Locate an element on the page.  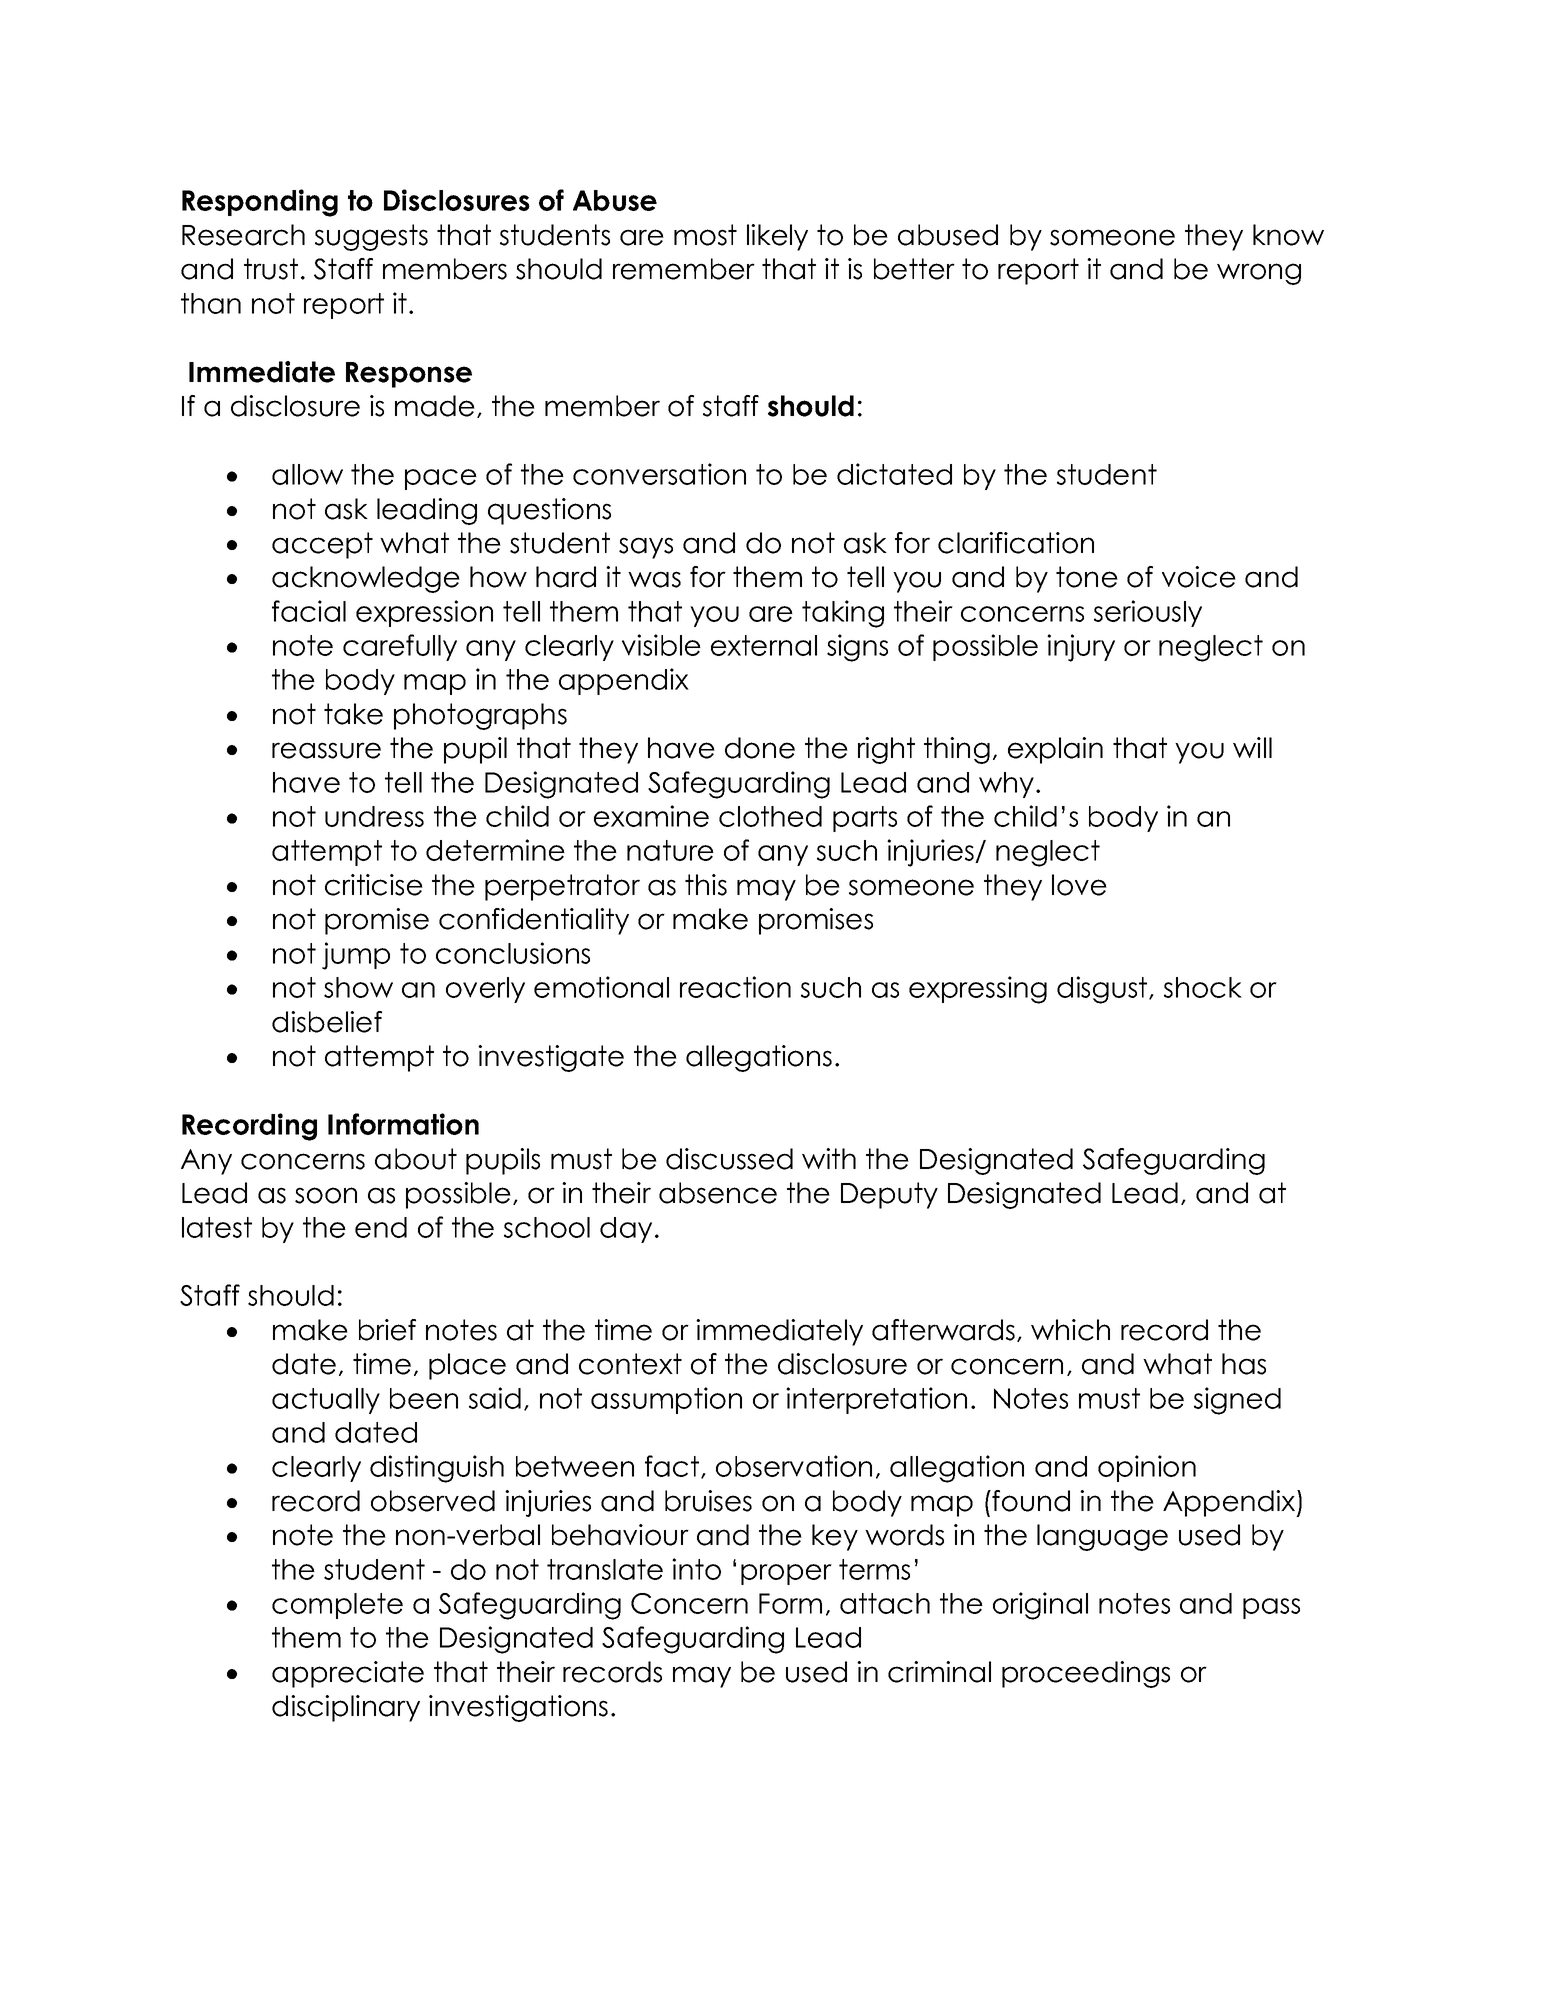
done is located at coordinates (760, 748).
